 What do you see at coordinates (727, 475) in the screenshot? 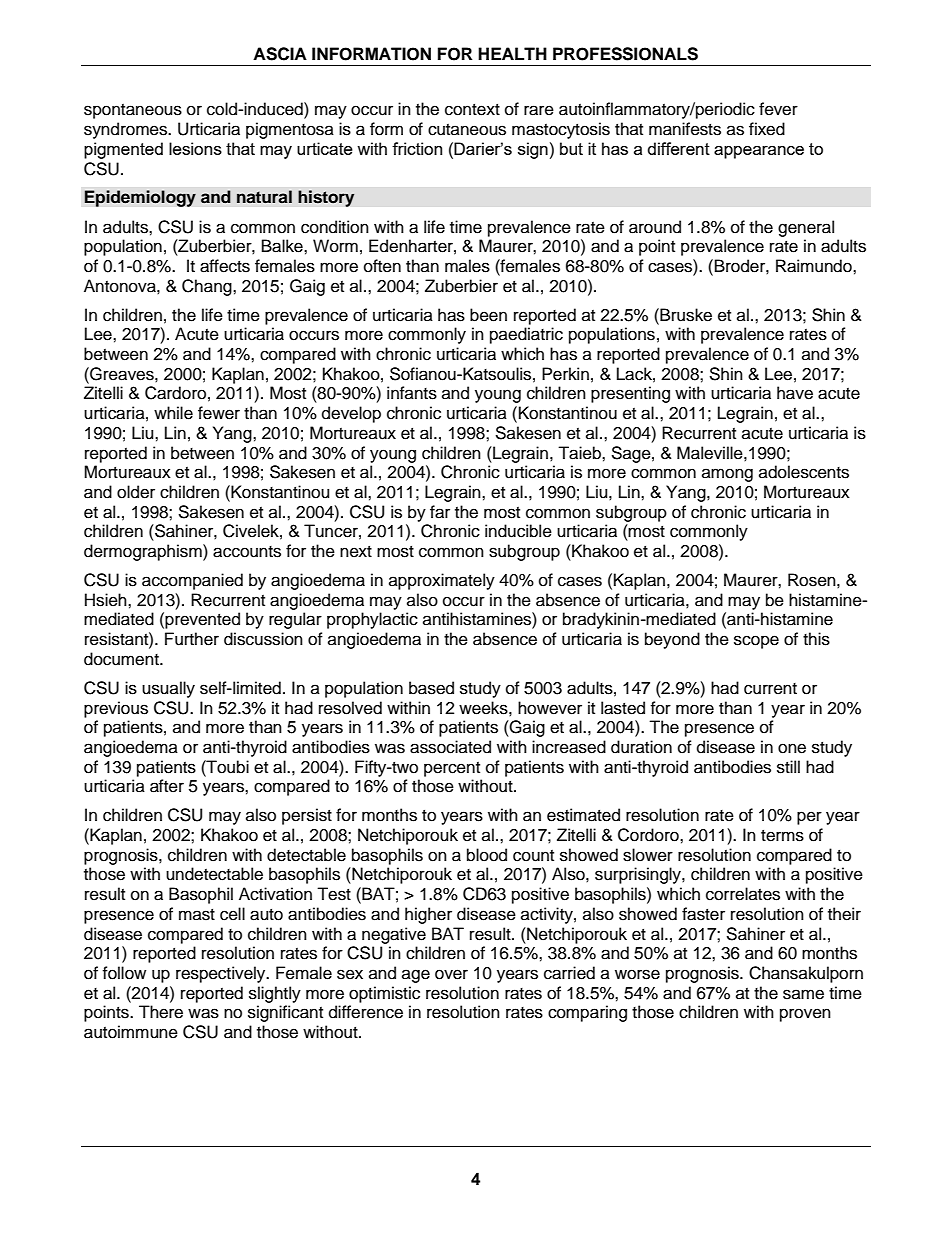
I see `among` at bounding box center [727, 475].
